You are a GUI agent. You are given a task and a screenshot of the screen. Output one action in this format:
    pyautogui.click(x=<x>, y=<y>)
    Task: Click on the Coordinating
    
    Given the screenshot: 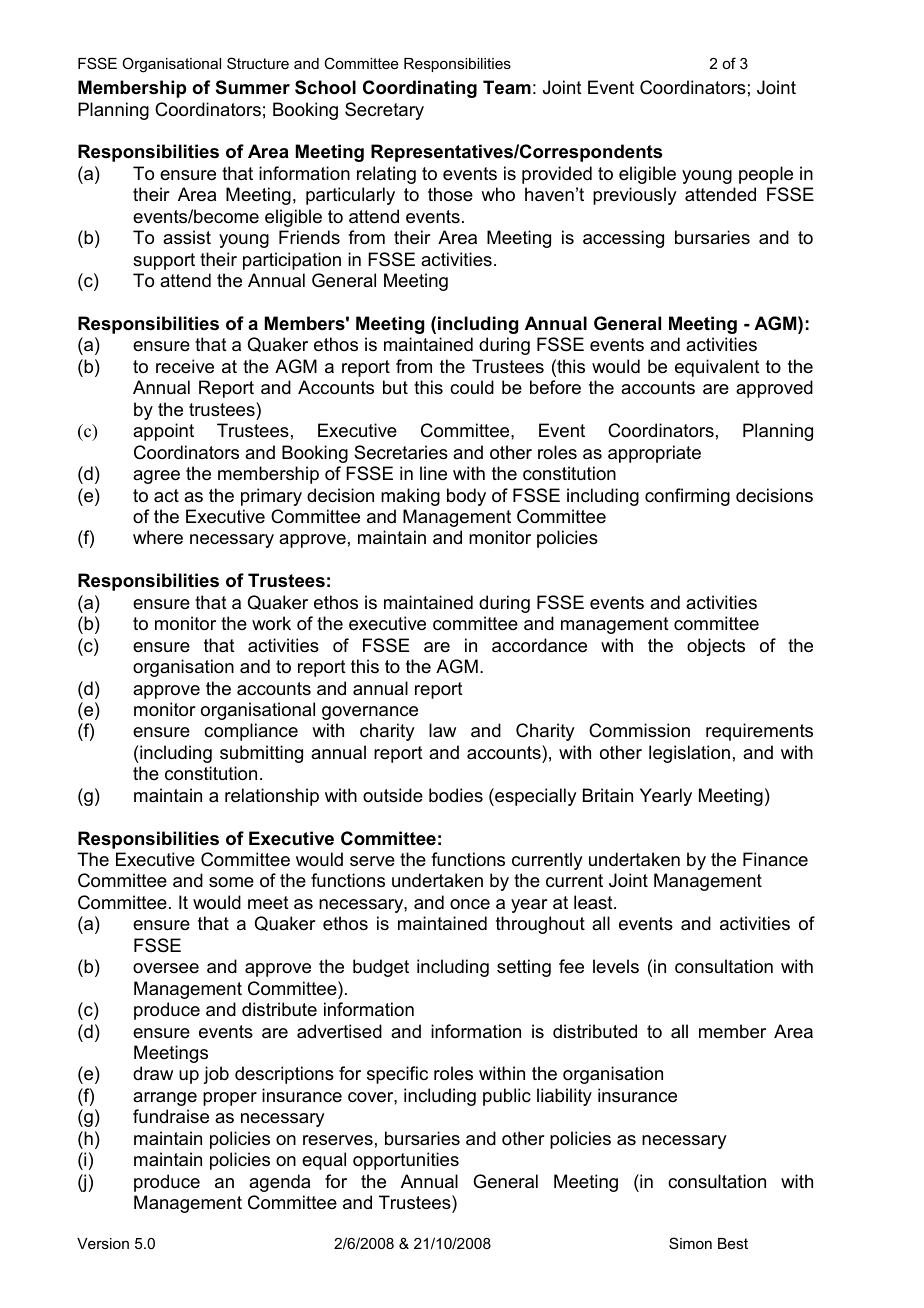 What is the action you would take?
    pyautogui.click(x=420, y=89)
